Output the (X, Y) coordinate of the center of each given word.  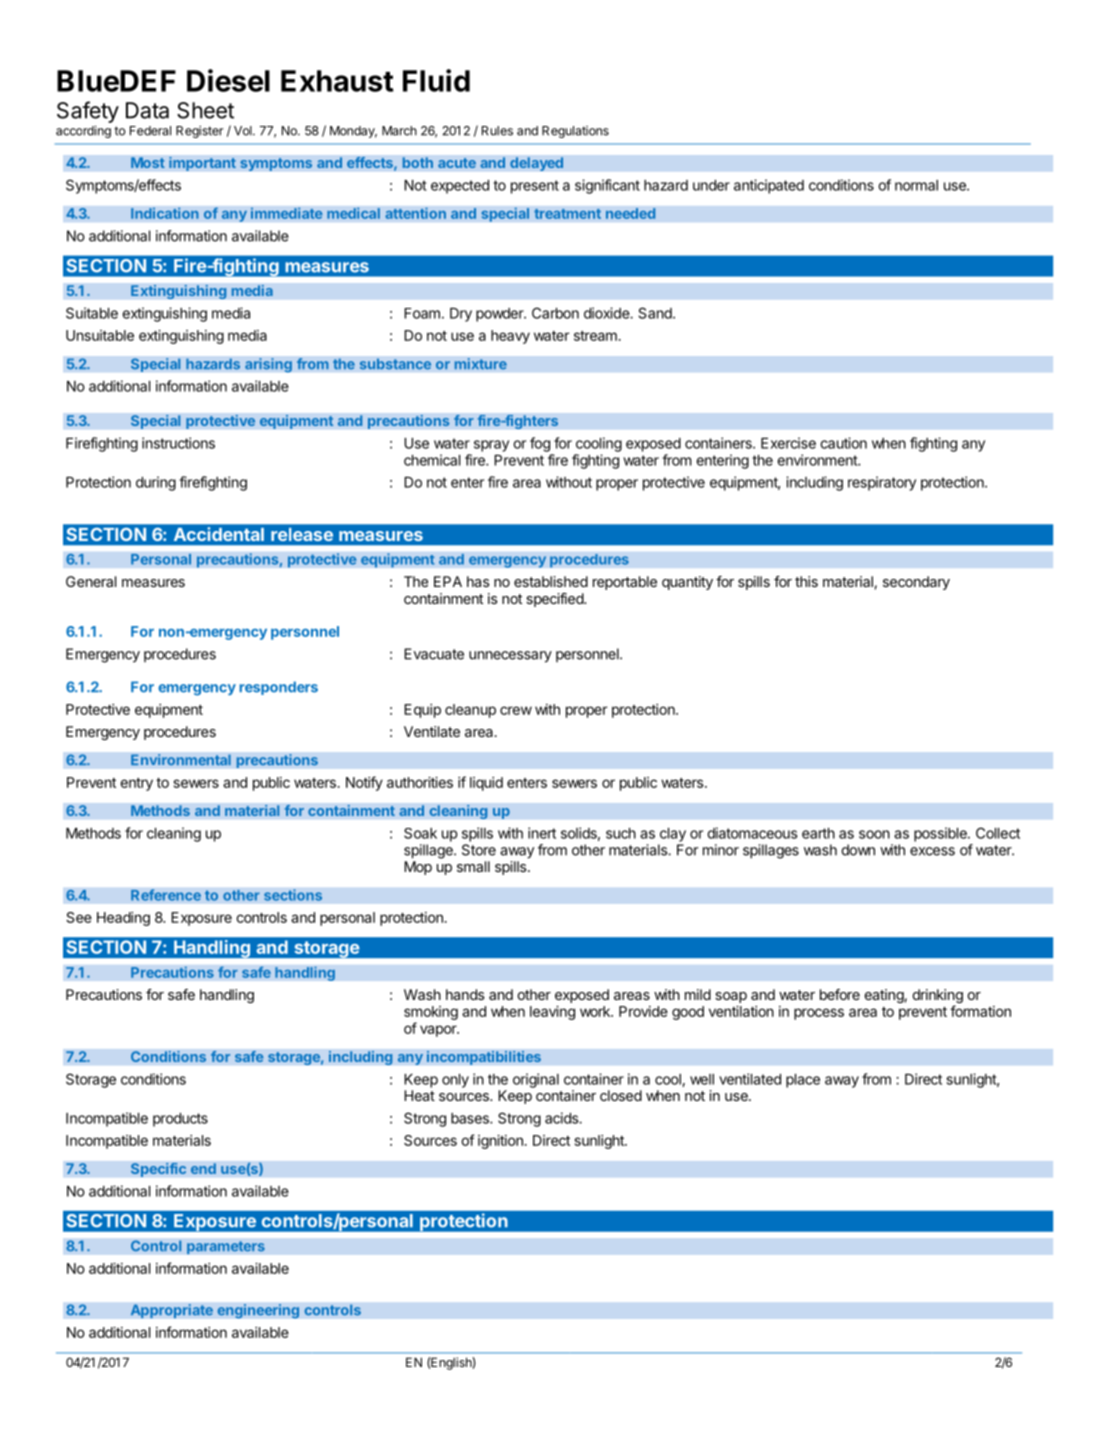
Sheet (205, 110)
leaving (552, 1013)
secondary (916, 583)
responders (278, 688)
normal (916, 185)
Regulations (575, 132)
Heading (123, 919)
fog (540, 444)
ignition (500, 1142)
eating (884, 996)
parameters (226, 1248)
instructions (178, 443)
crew (516, 710)
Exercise (788, 443)
